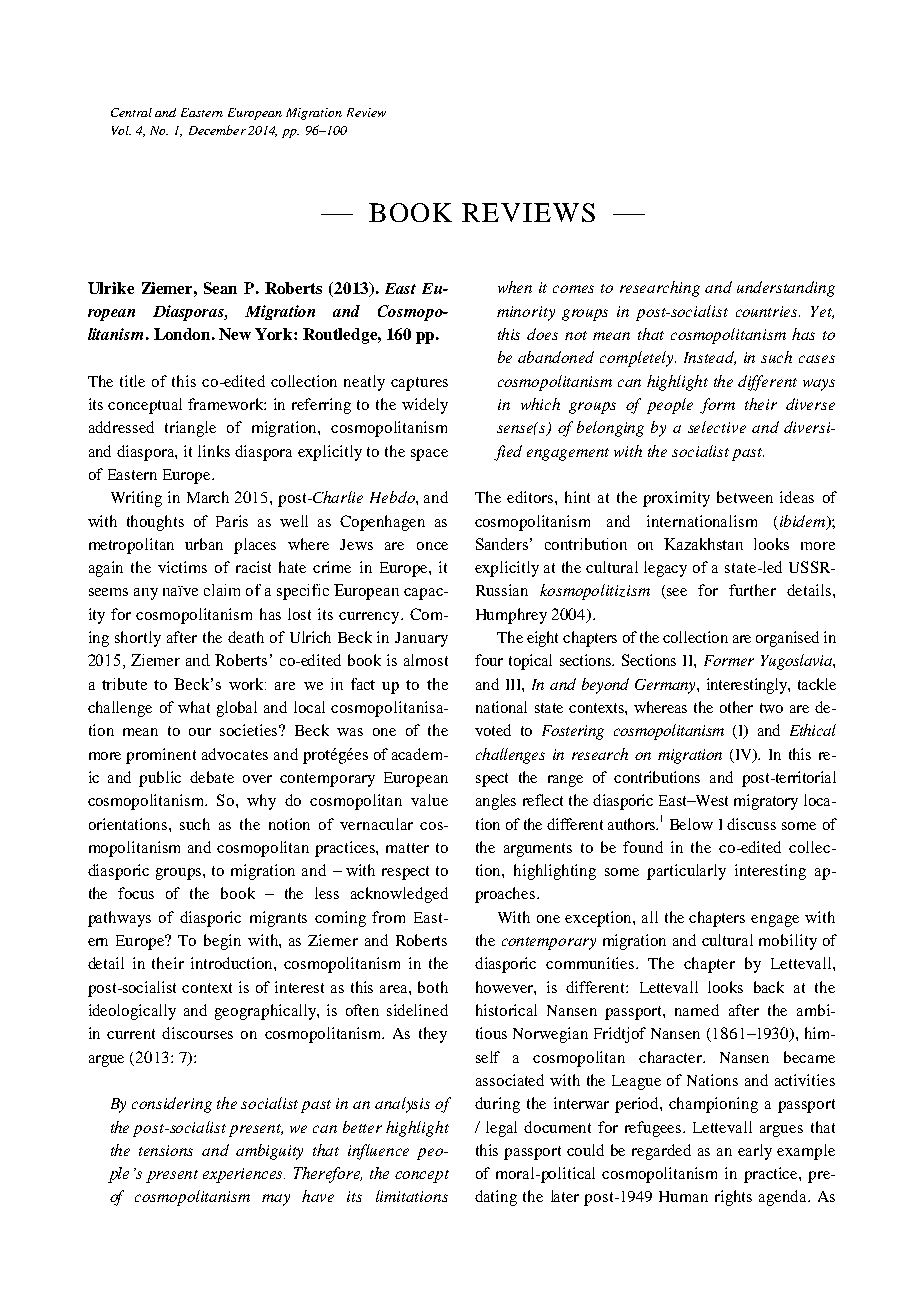 The height and width of the image is (1308, 924). I want to click on early, so click(755, 1152).
